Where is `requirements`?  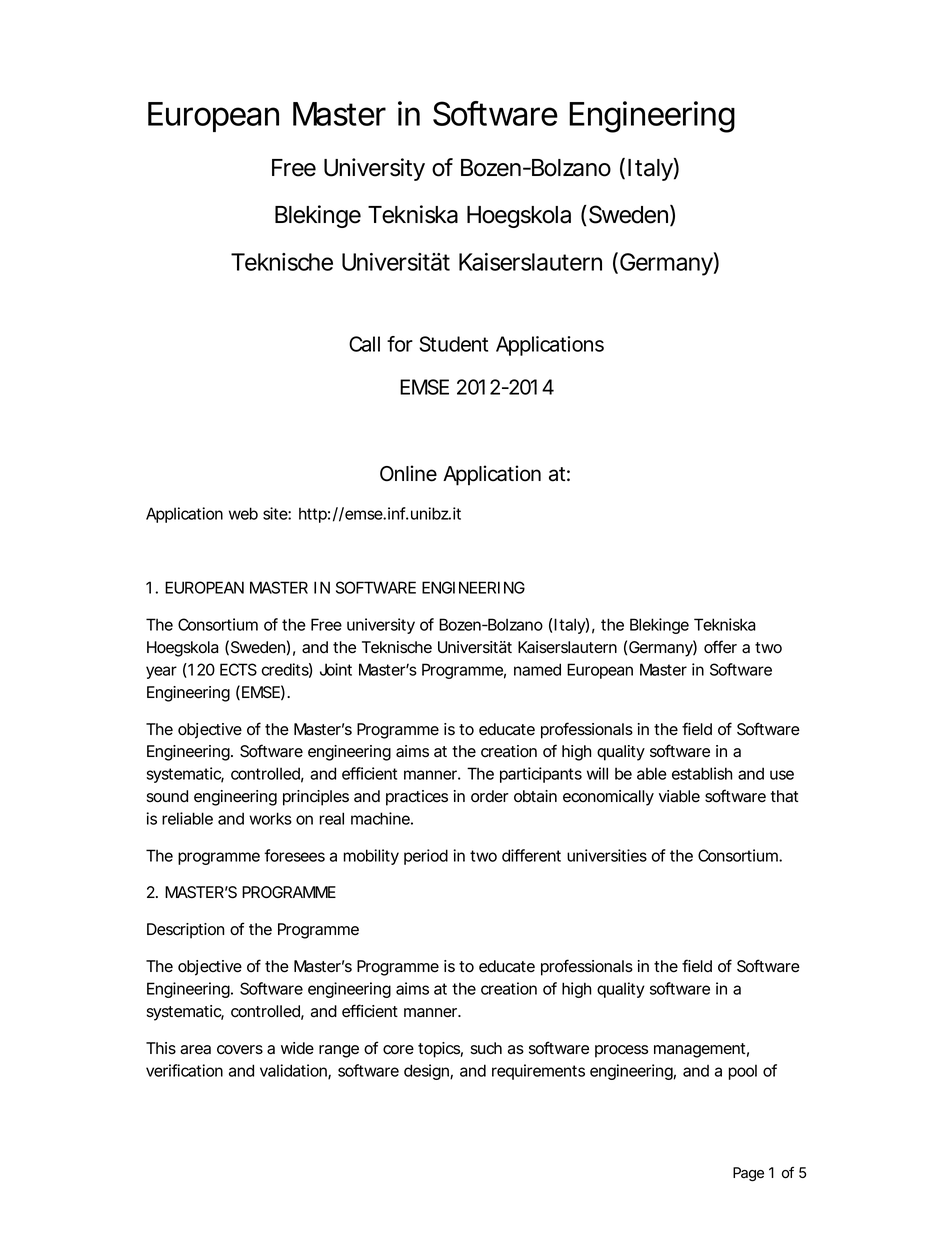 requirements is located at coordinates (538, 1072).
